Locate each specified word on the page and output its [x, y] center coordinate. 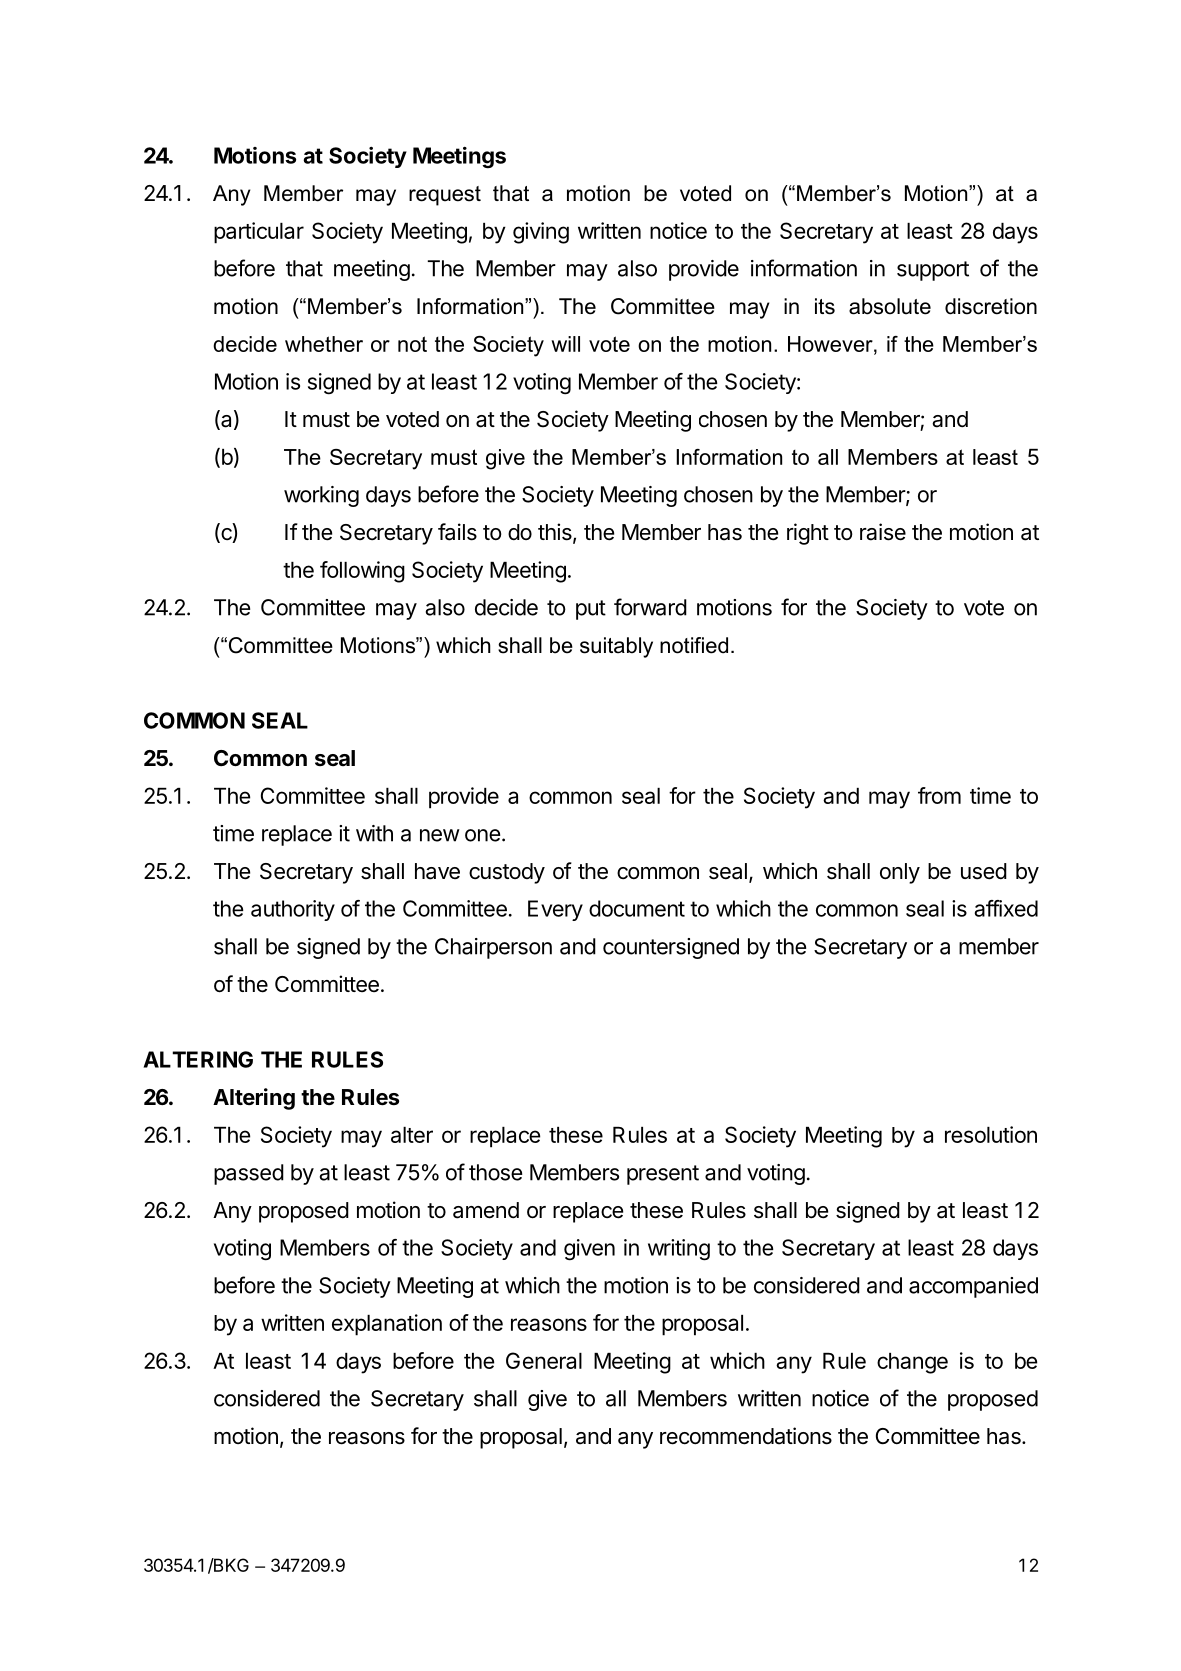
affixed [1006, 908]
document [637, 908]
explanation [387, 1325]
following [362, 572]
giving [541, 233]
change [912, 1363]
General [544, 1360]
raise [883, 532]
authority [293, 910]
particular [259, 233]
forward [650, 607]
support [933, 271]
